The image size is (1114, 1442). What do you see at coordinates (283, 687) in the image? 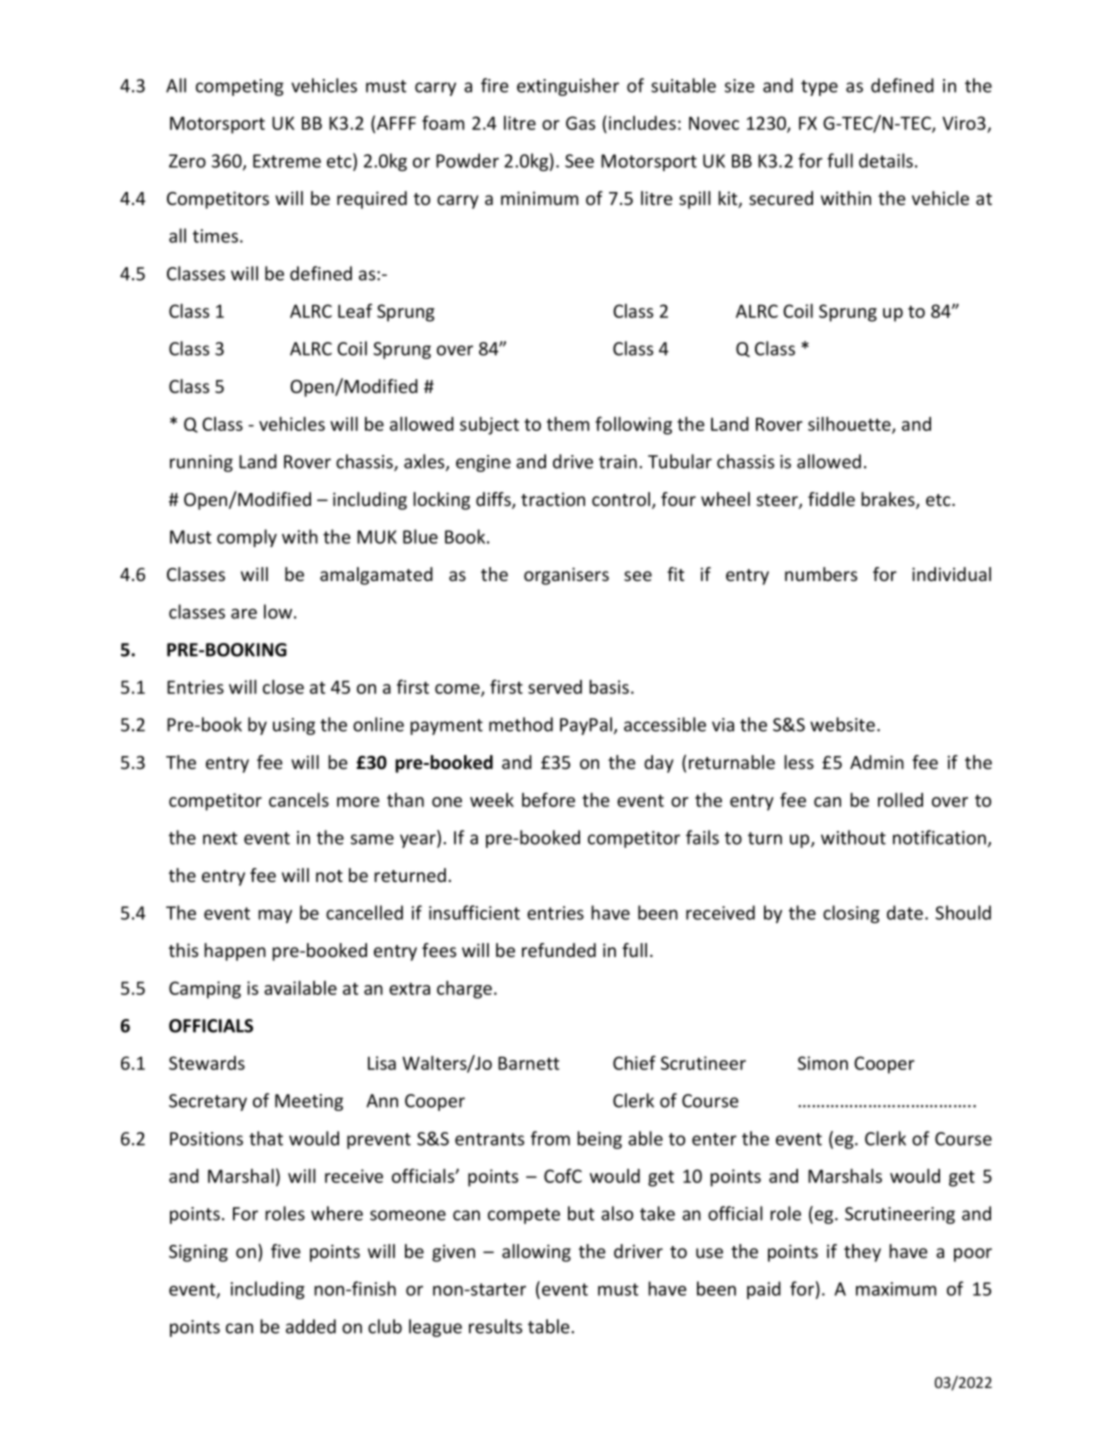
I see `close` at bounding box center [283, 687].
